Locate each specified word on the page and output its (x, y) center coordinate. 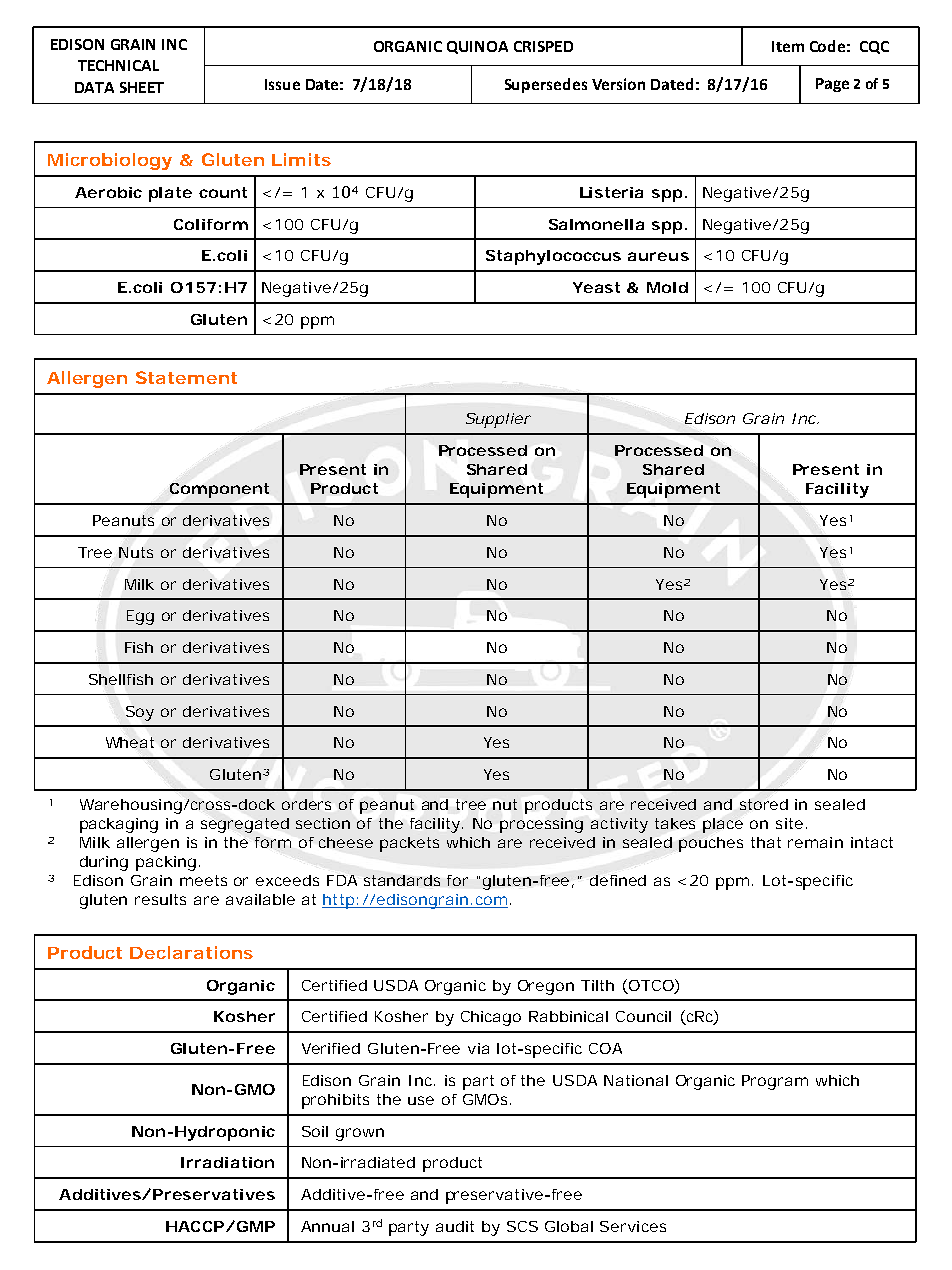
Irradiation (227, 1162)
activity (619, 825)
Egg (140, 617)
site (791, 823)
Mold (667, 287)
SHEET (142, 87)
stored (764, 804)
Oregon (546, 987)
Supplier (498, 420)
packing (168, 863)
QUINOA (477, 47)
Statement (186, 377)
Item (788, 46)
